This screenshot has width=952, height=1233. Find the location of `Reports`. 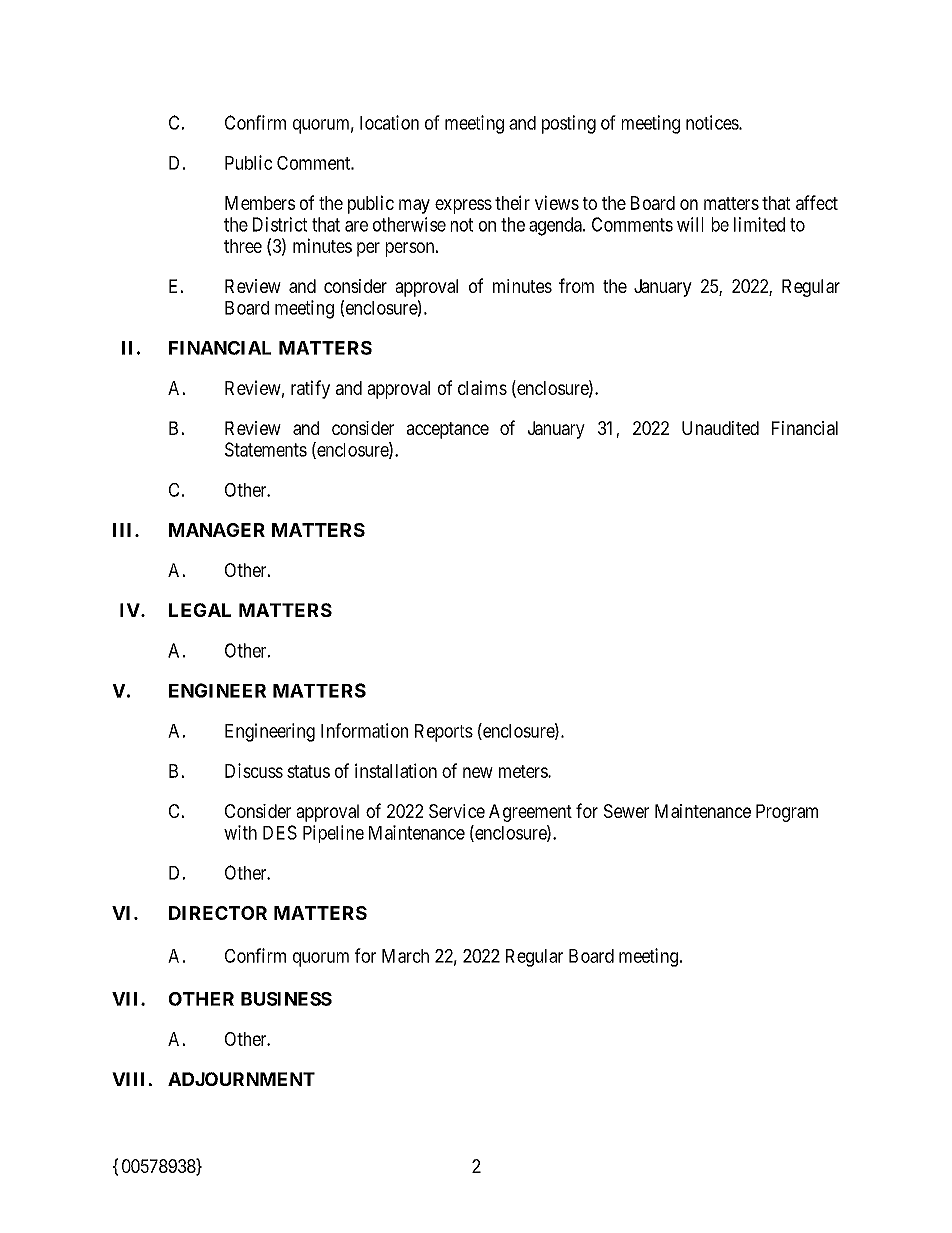

Reports is located at coordinates (444, 733).
